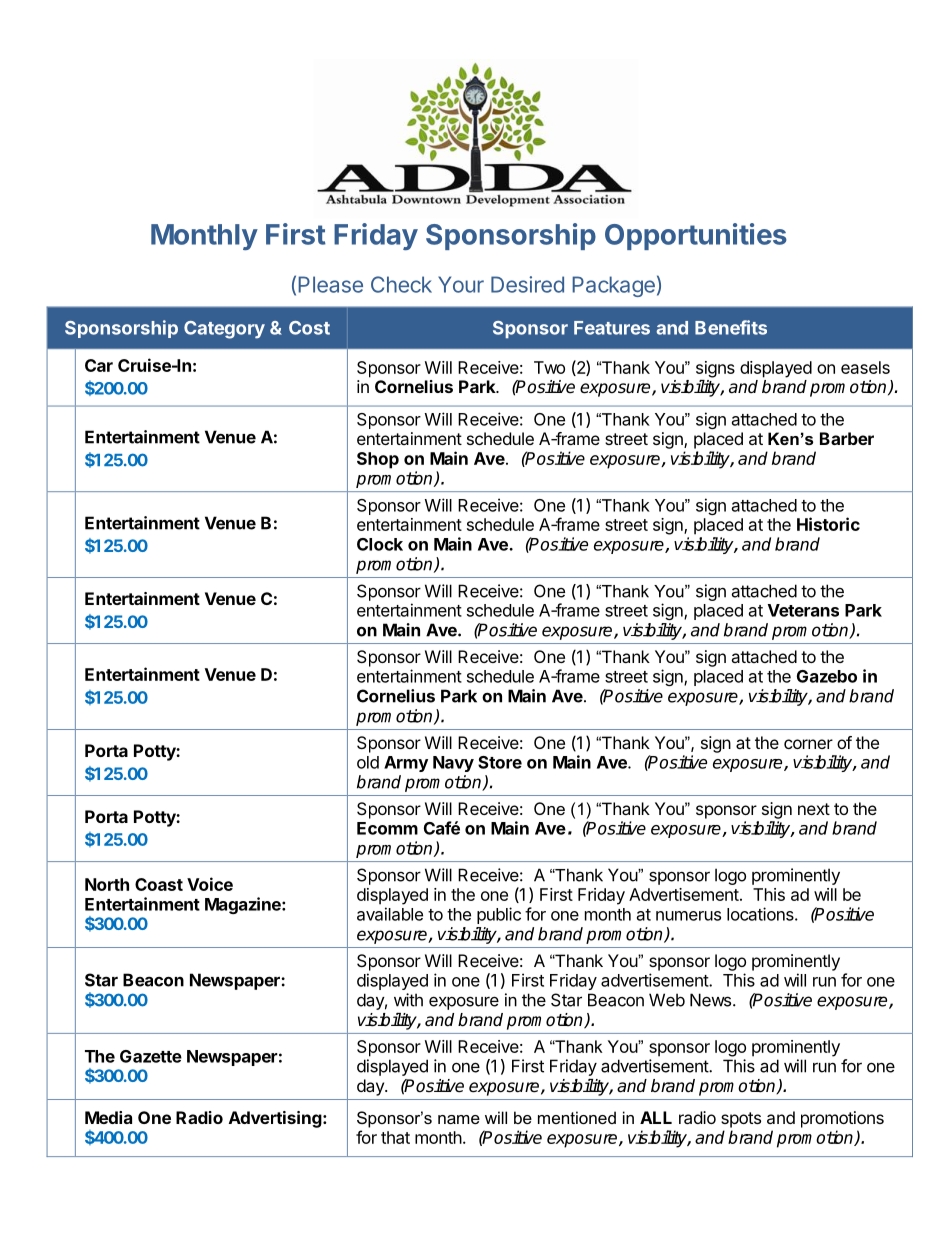  What do you see at coordinates (210, 884) in the image?
I see `Voice` at bounding box center [210, 884].
